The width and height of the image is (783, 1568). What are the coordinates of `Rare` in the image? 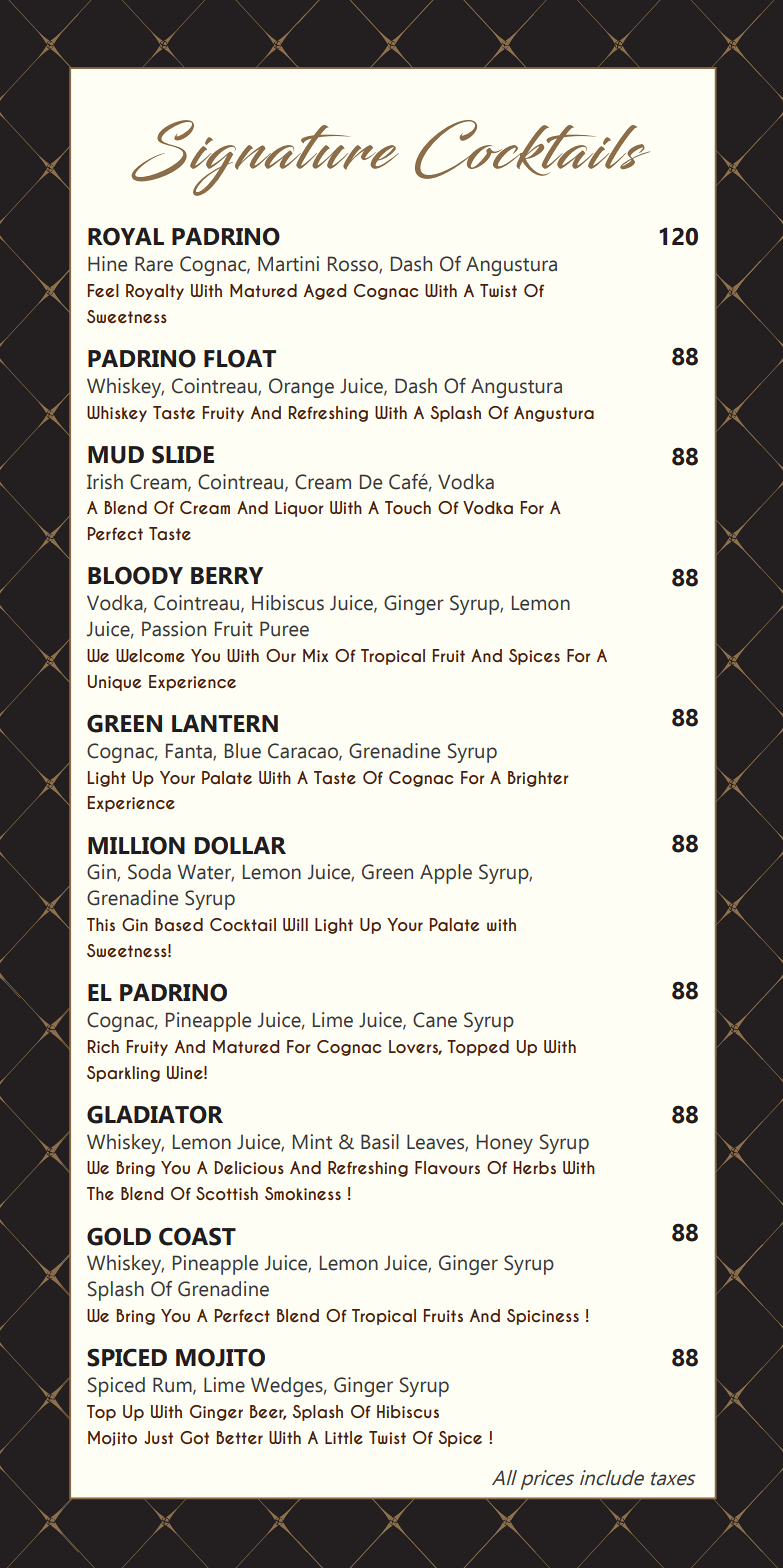 It's located at (154, 264).
